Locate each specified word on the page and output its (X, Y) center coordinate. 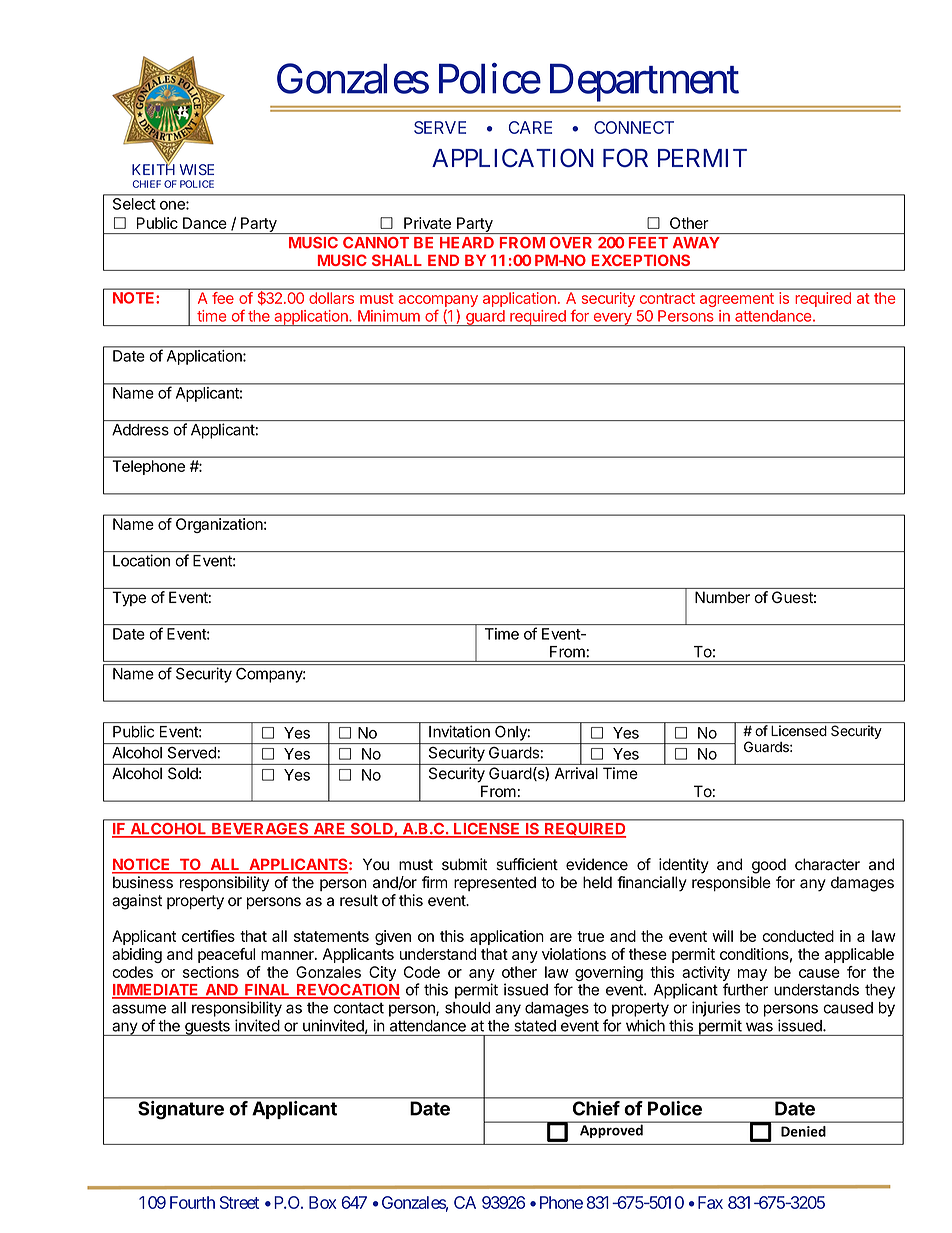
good (769, 866)
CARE (530, 127)
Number (722, 597)
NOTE (133, 298)
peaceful (226, 955)
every (612, 319)
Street (239, 1202)
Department (644, 83)
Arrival (576, 773)
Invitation (459, 731)
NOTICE (142, 865)
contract (667, 298)
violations (574, 954)
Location (141, 560)
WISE (197, 169)
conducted (798, 936)
